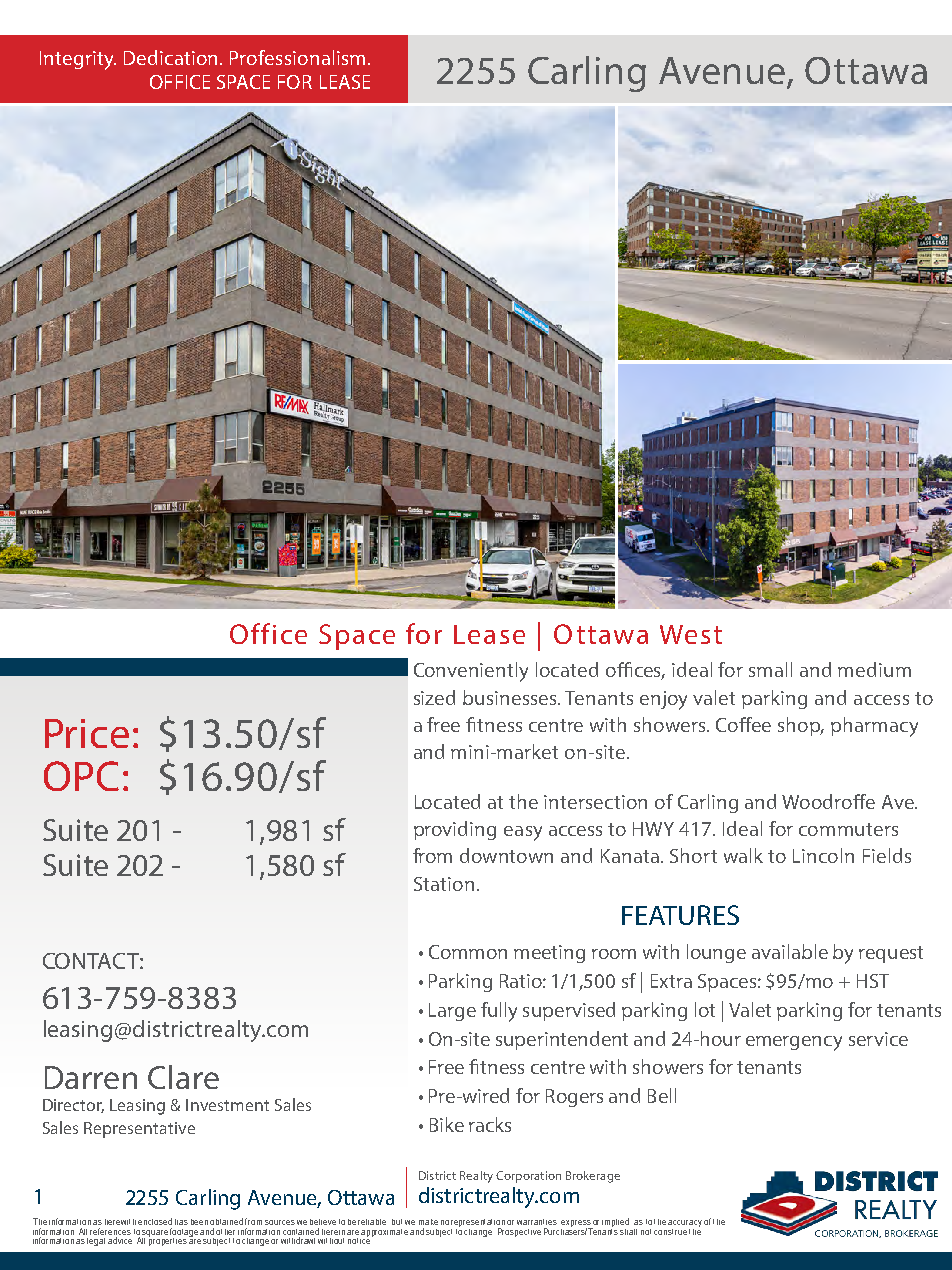  What do you see at coordinates (297, 57) in the screenshot?
I see `Professionalism` at bounding box center [297, 57].
